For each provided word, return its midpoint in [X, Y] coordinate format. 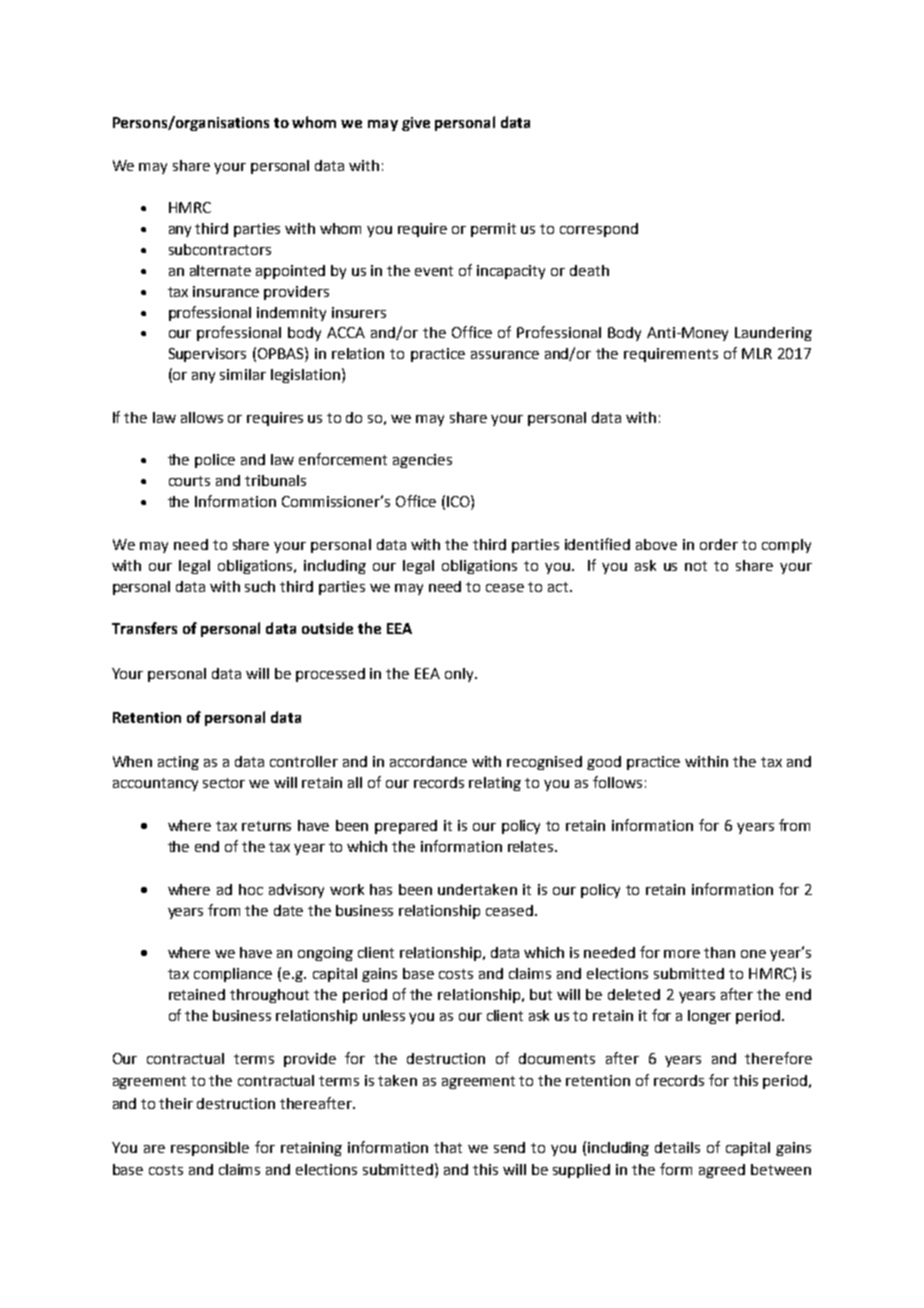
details [677, 1147]
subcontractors [220, 249]
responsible [210, 1149]
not [696, 566]
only [460, 675]
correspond [599, 230]
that [448, 1147]
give [416, 124]
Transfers [144, 628]
